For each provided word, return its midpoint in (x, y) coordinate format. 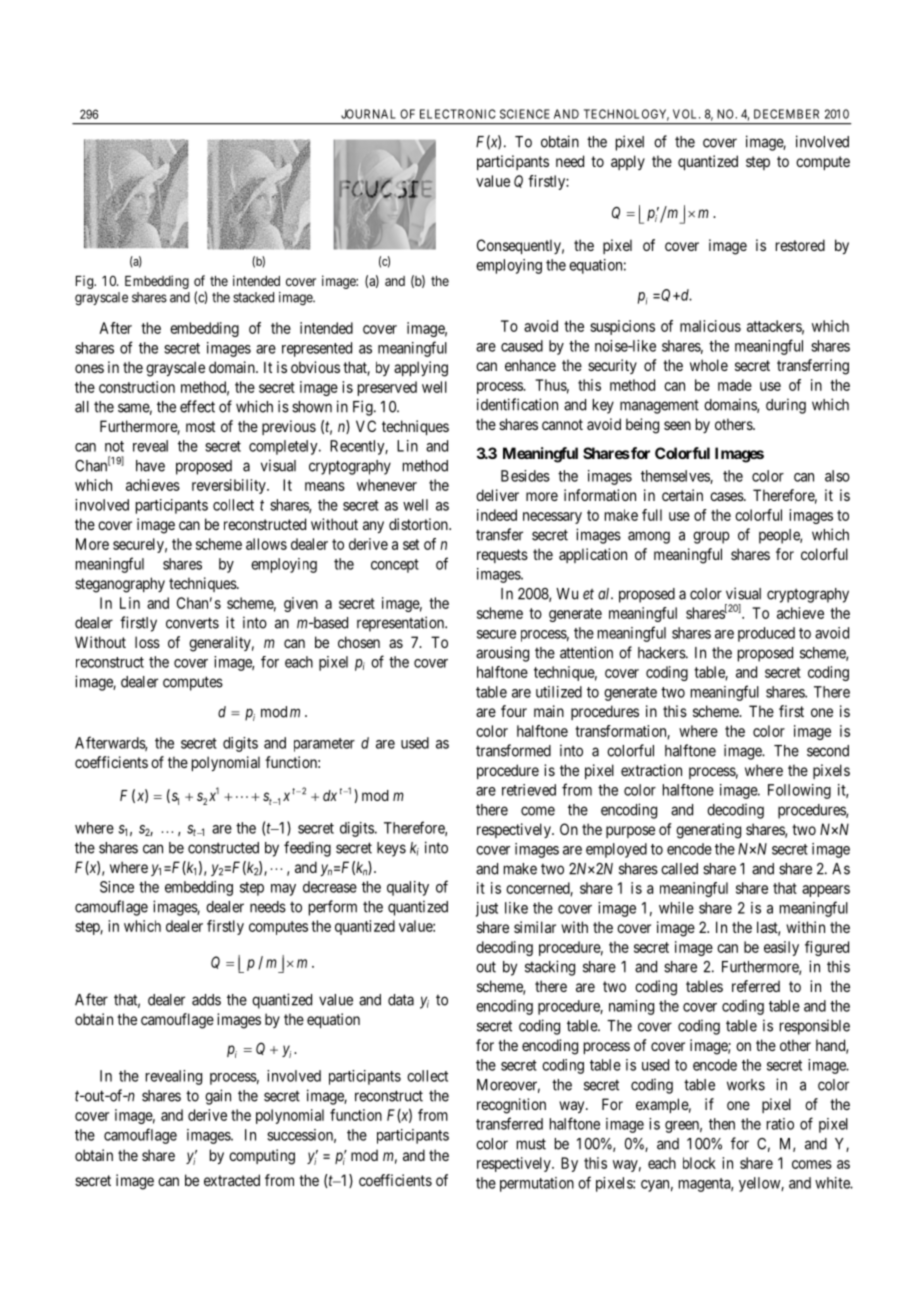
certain (682, 495)
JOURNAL (368, 114)
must (531, 1144)
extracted (232, 1180)
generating (708, 831)
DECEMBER (786, 114)
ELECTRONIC (457, 114)
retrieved (529, 790)
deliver (497, 495)
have (150, 466)
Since (117, 887)
